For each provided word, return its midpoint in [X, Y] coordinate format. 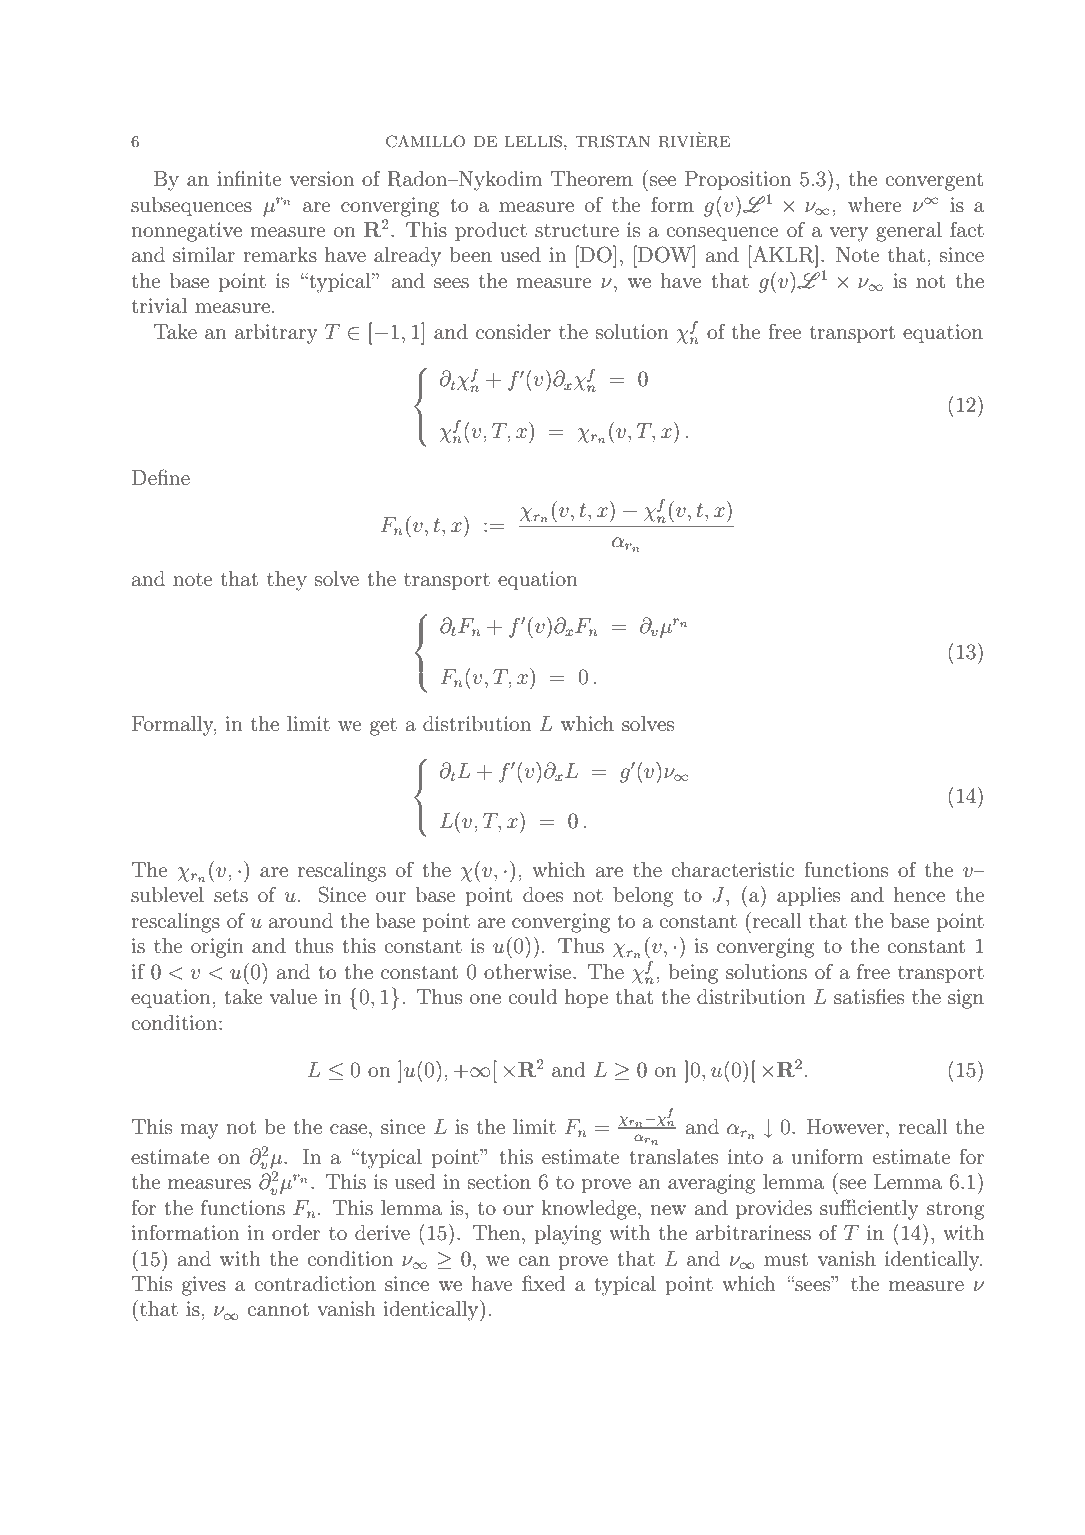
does [543, 895]
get [383, 727]
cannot [278, 1309]
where [875, 204]
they [287, 581]
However [847, 1126]
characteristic [732, 869]
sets [231, 896]
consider [513, 332]
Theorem [592, 178]
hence [919, 894]
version [322, 178]
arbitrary [276, 334]
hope [587, 999]
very [849, 234]
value [293, 997]
